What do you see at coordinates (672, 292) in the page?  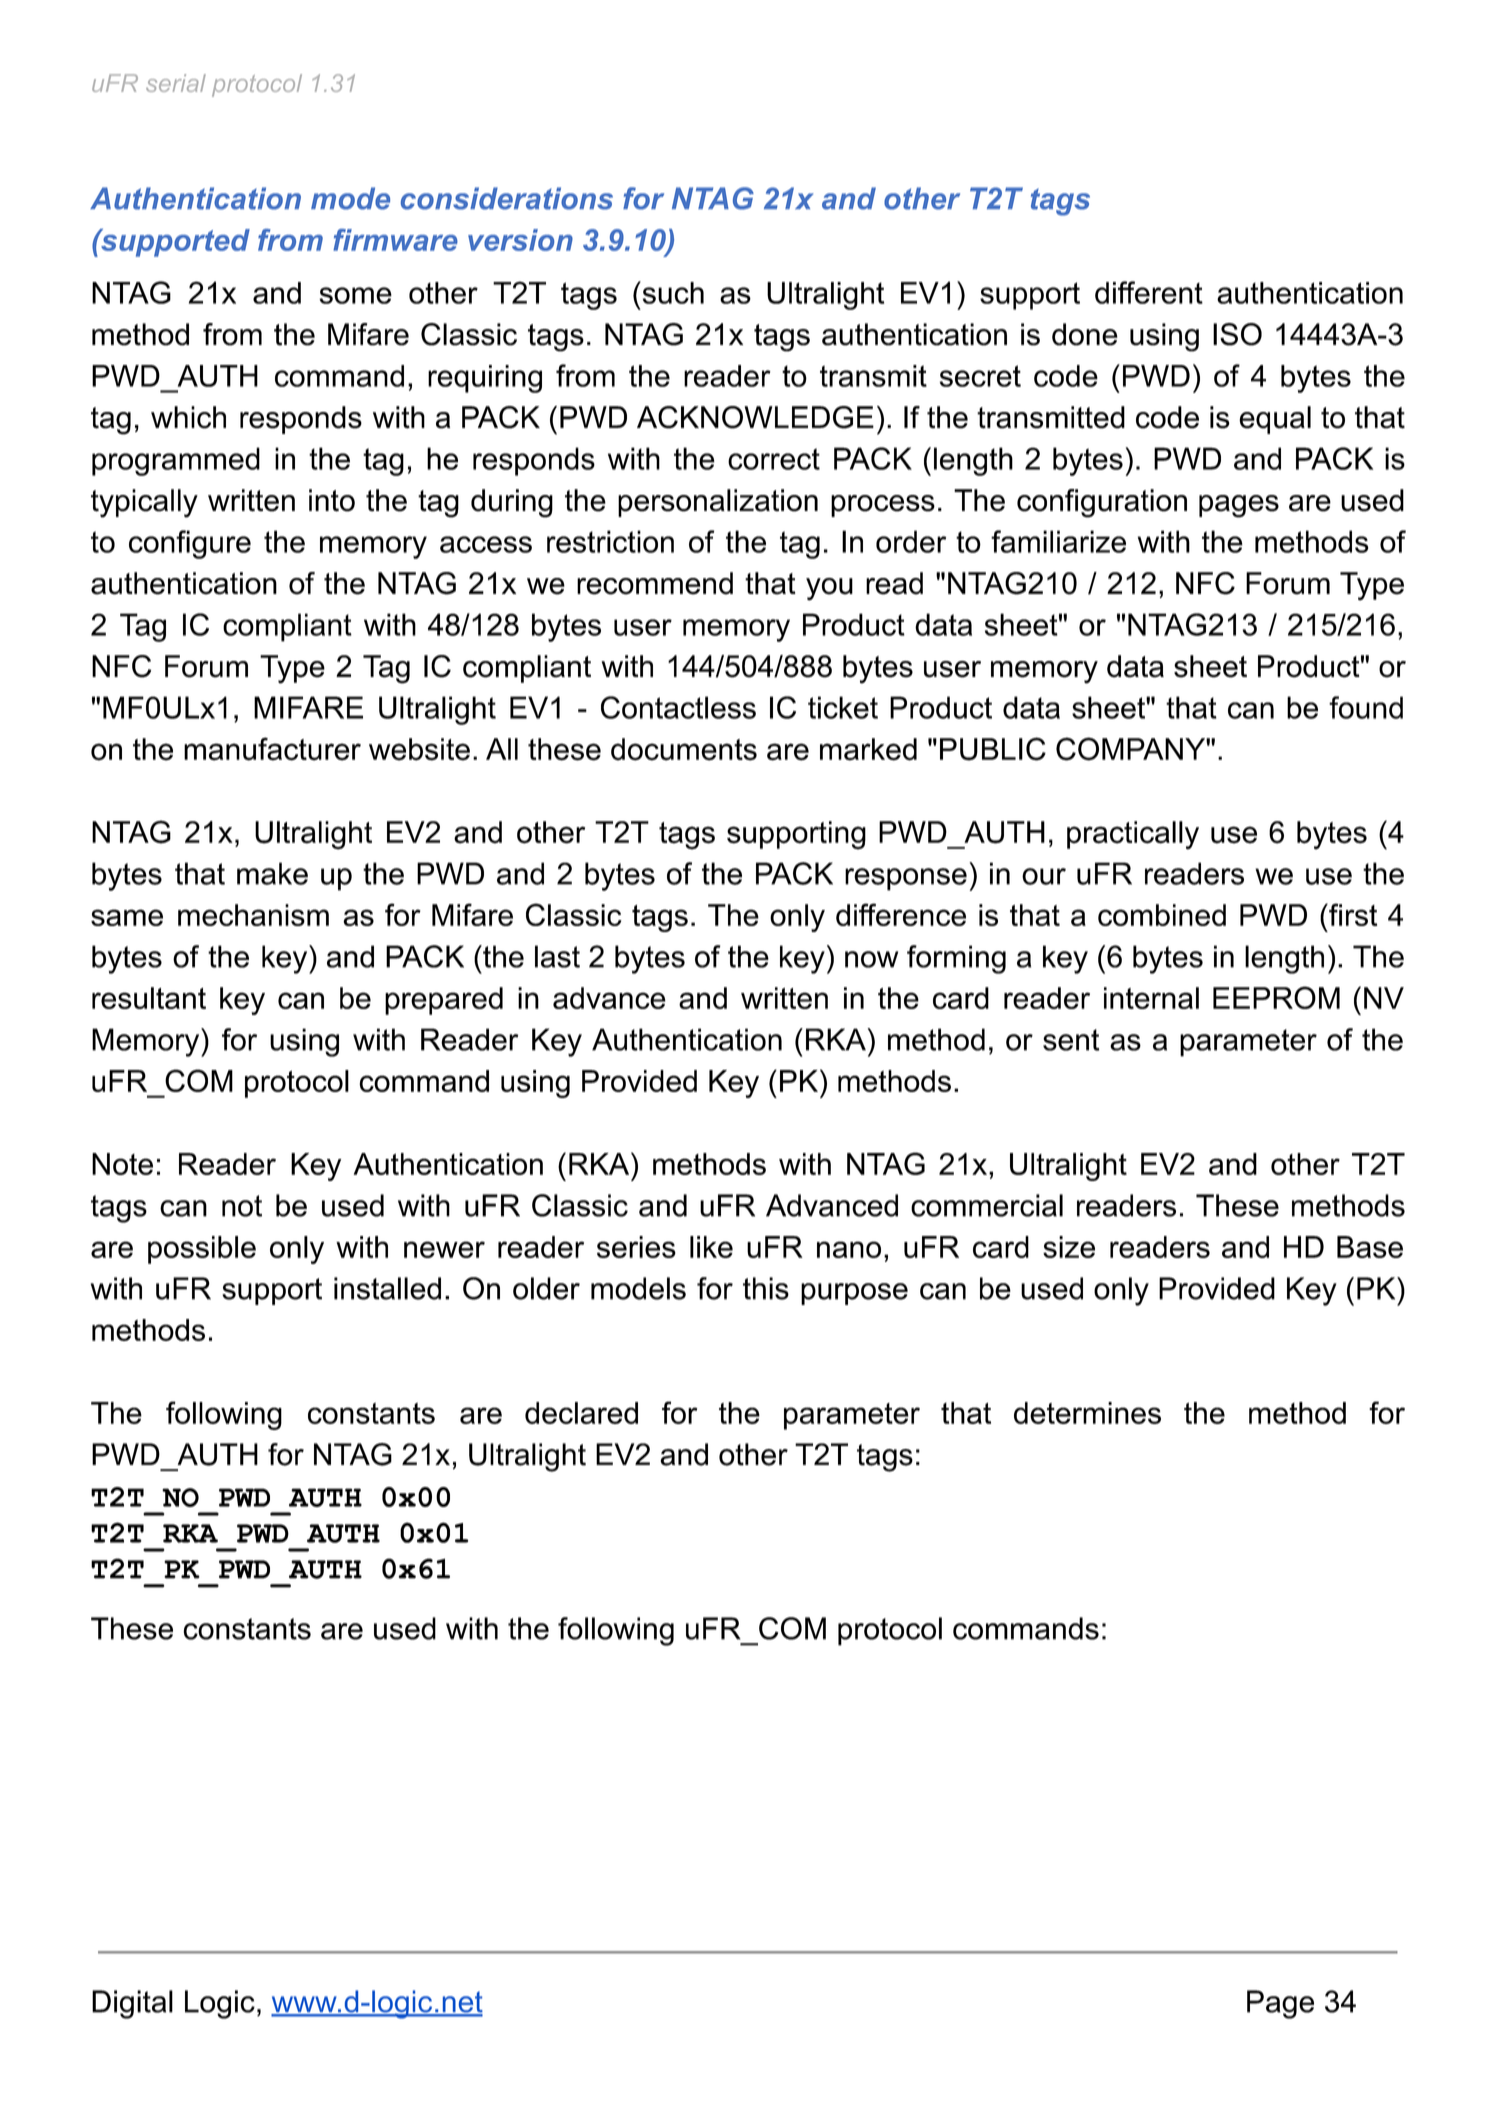 I see `such` at bounding box center [672, 292].
